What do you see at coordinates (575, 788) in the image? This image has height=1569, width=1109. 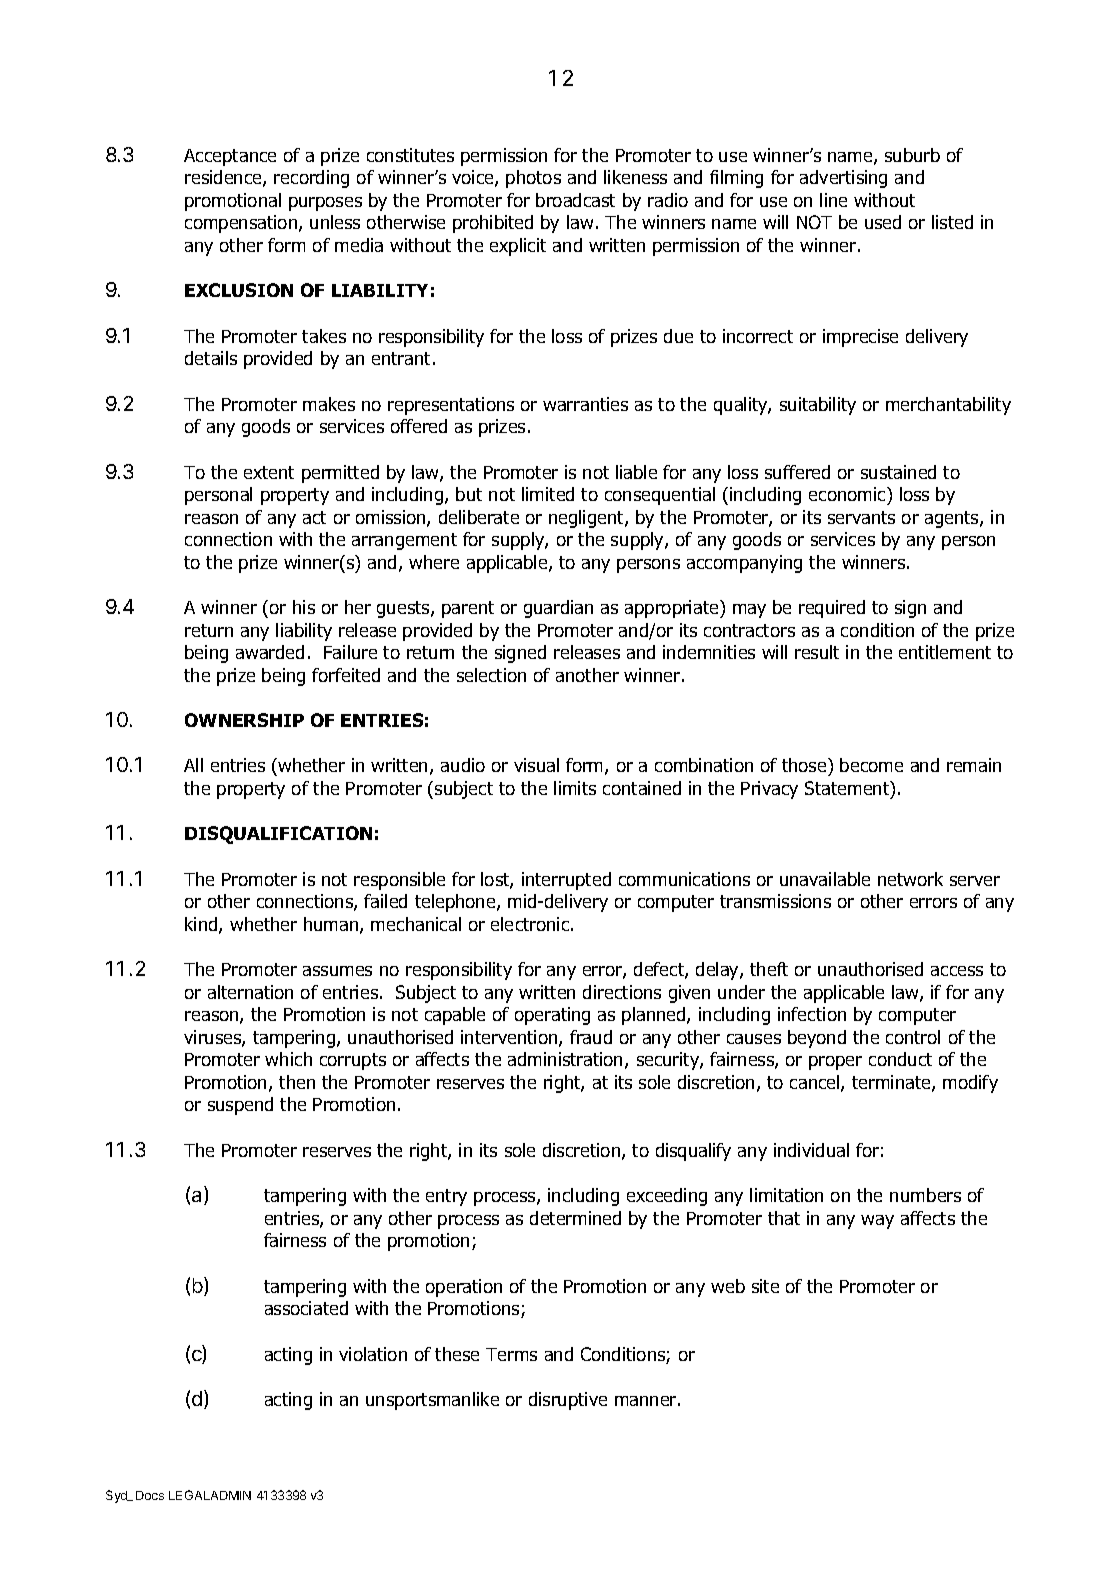 I see `limits` at bounding box center [575, 788].
